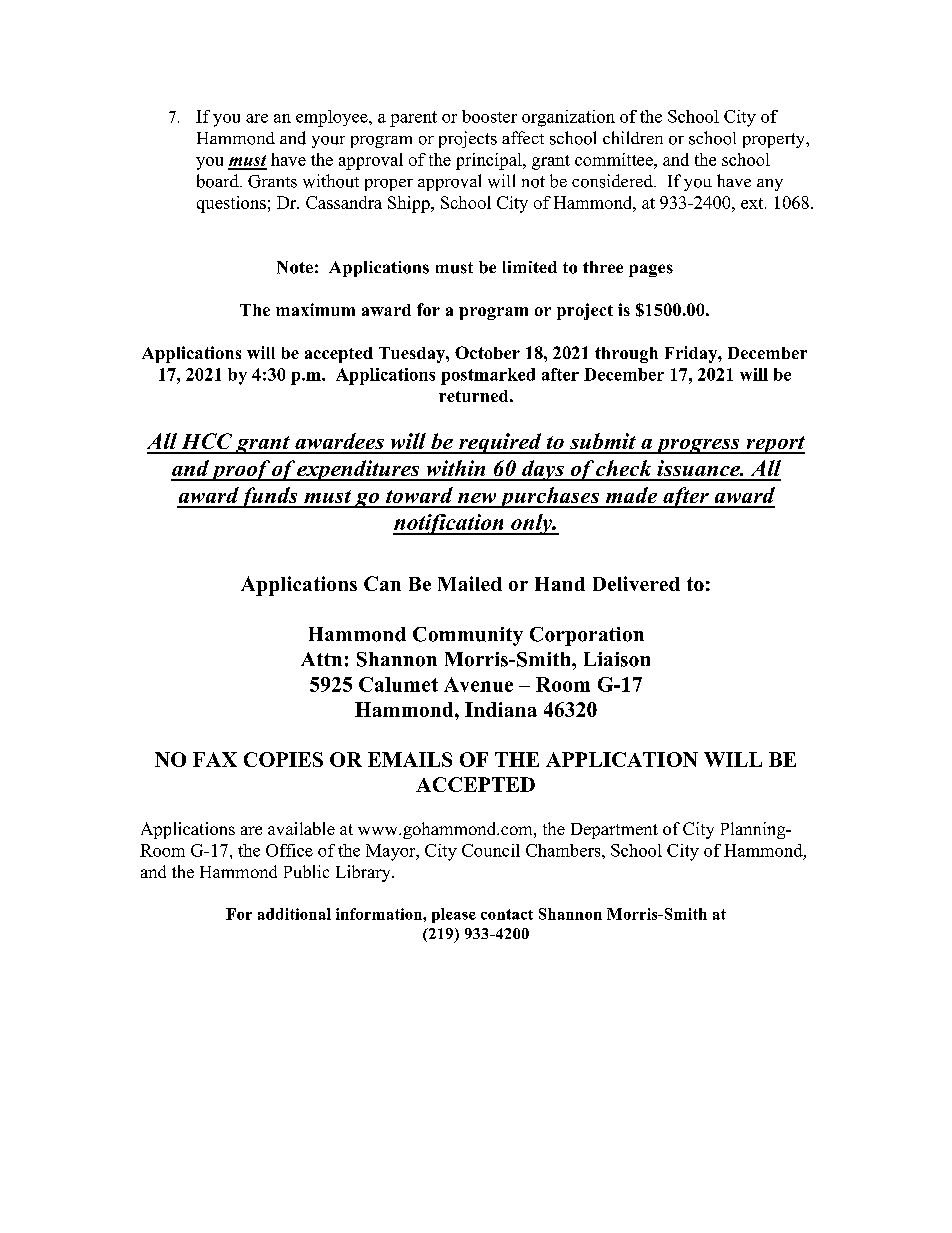  Describe the element at coordinates (294, 914) in the document. I see `additional` at that location.
